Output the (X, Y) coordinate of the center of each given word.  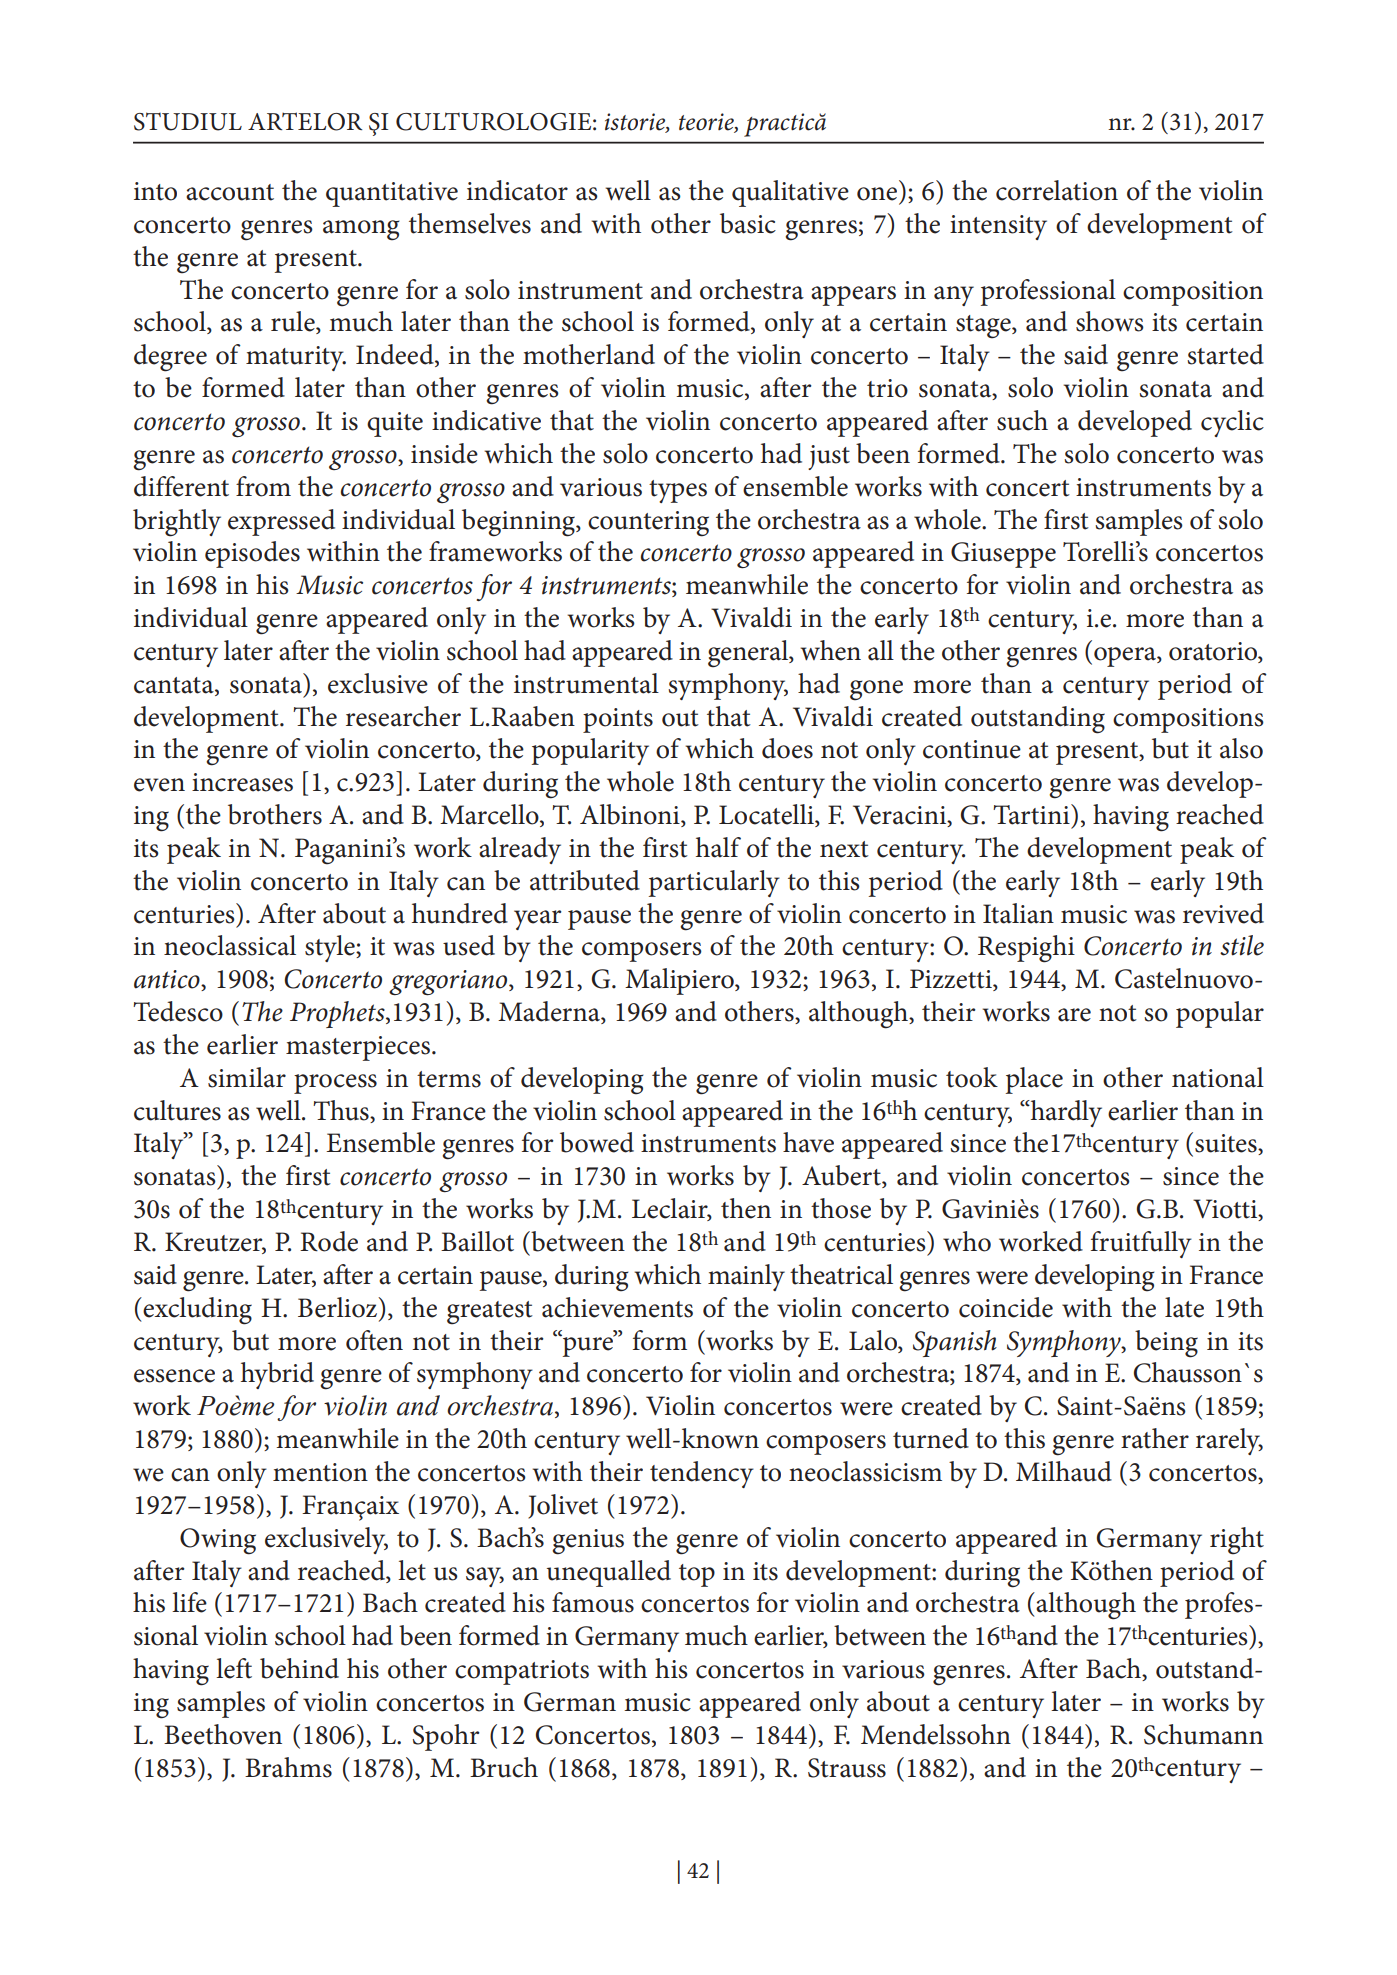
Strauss (847, 1768)
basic (748, 223)
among (361, 230)
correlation (1057, 190)
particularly (714, 883)
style (331, 948)
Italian (1018, 913)
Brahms (288, 1767)
